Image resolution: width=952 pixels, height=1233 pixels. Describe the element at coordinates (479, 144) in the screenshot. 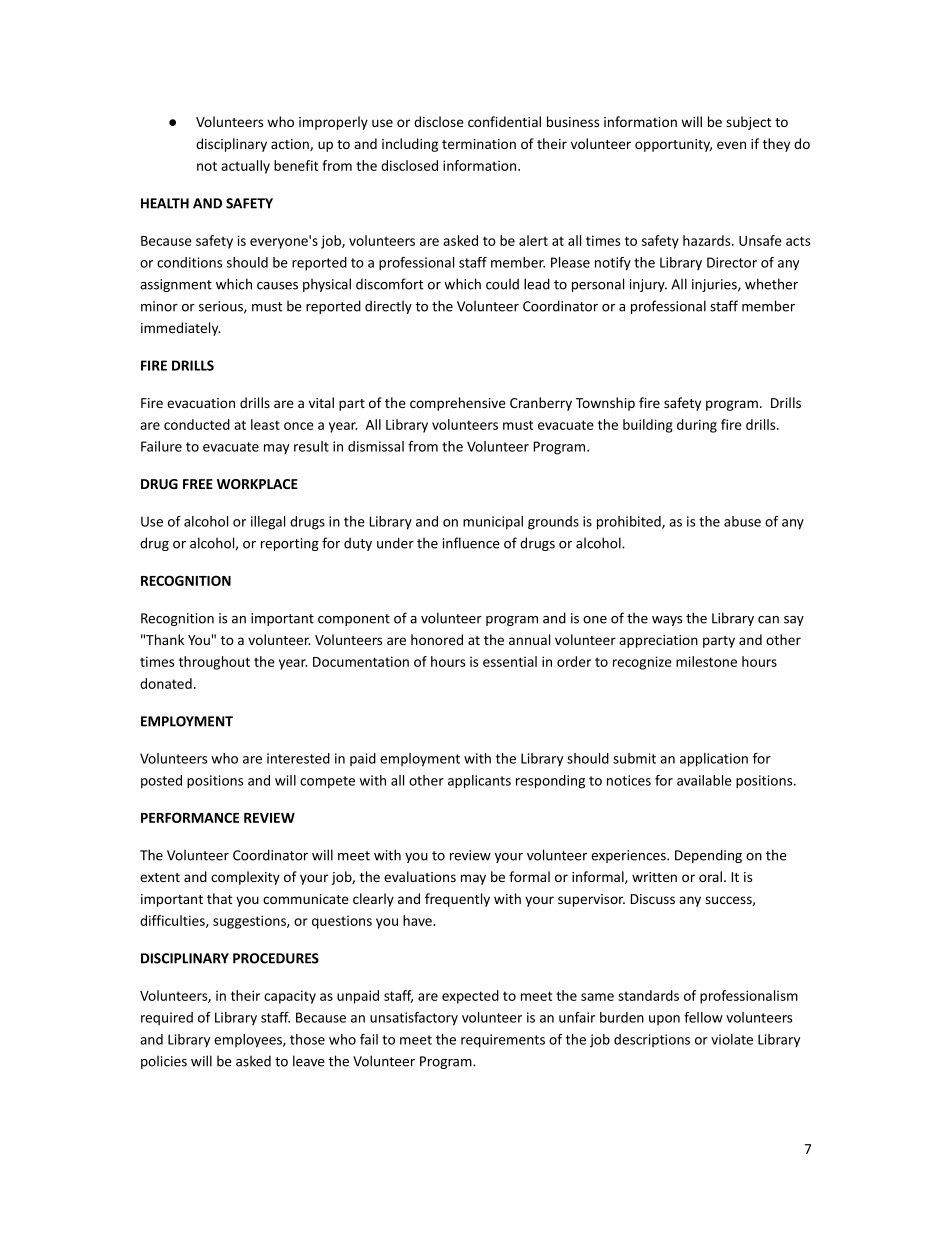

I see `termination` at that location.
